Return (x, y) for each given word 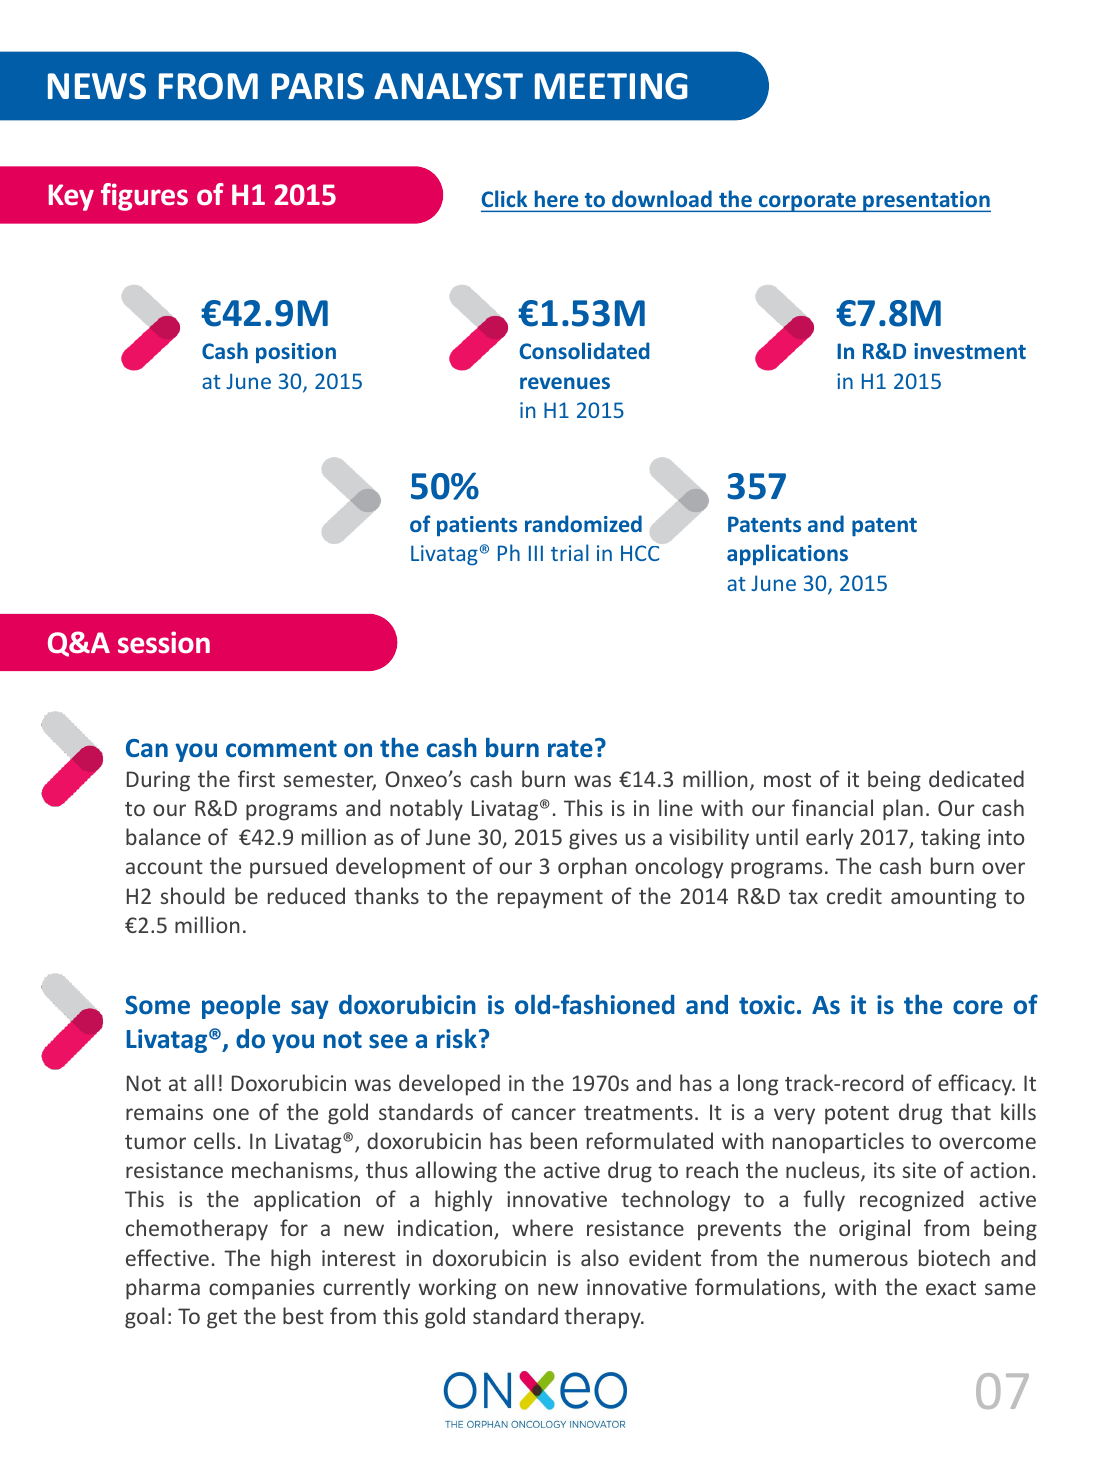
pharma (163, 1289)
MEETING (611, 86)
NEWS (97, 86)
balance (163, 836)
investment (970, 351)
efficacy (976, 1085)
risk (457, 1039)
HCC (640, 553)
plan (903, 810)
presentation (926, 201)
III (536, 553)
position (296, 353)
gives (593, 839)
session (164, 642)
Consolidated (584, 350)
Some (157, 1005)
